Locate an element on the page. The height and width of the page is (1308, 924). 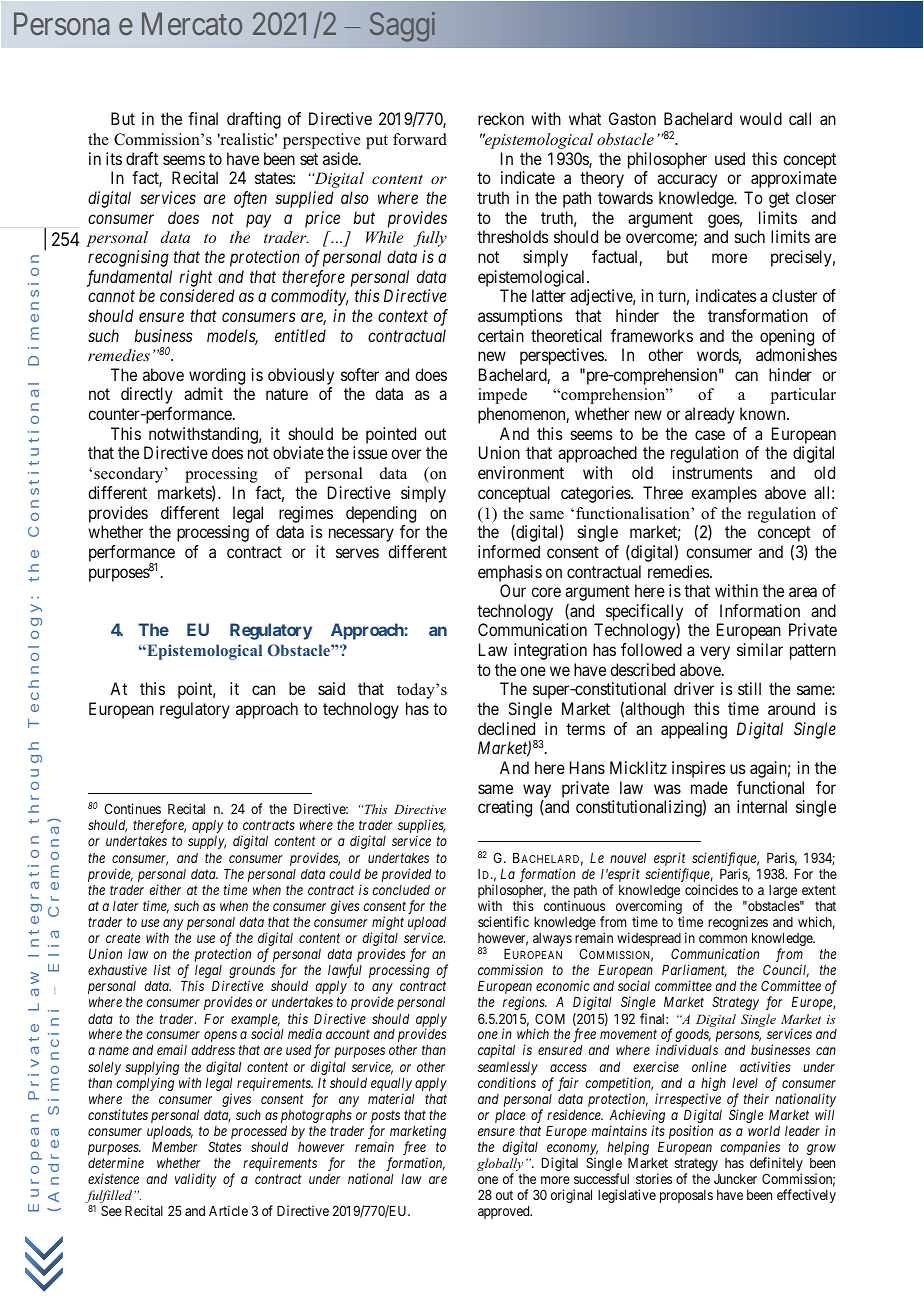
internal is located at coordinates (762, 806).
